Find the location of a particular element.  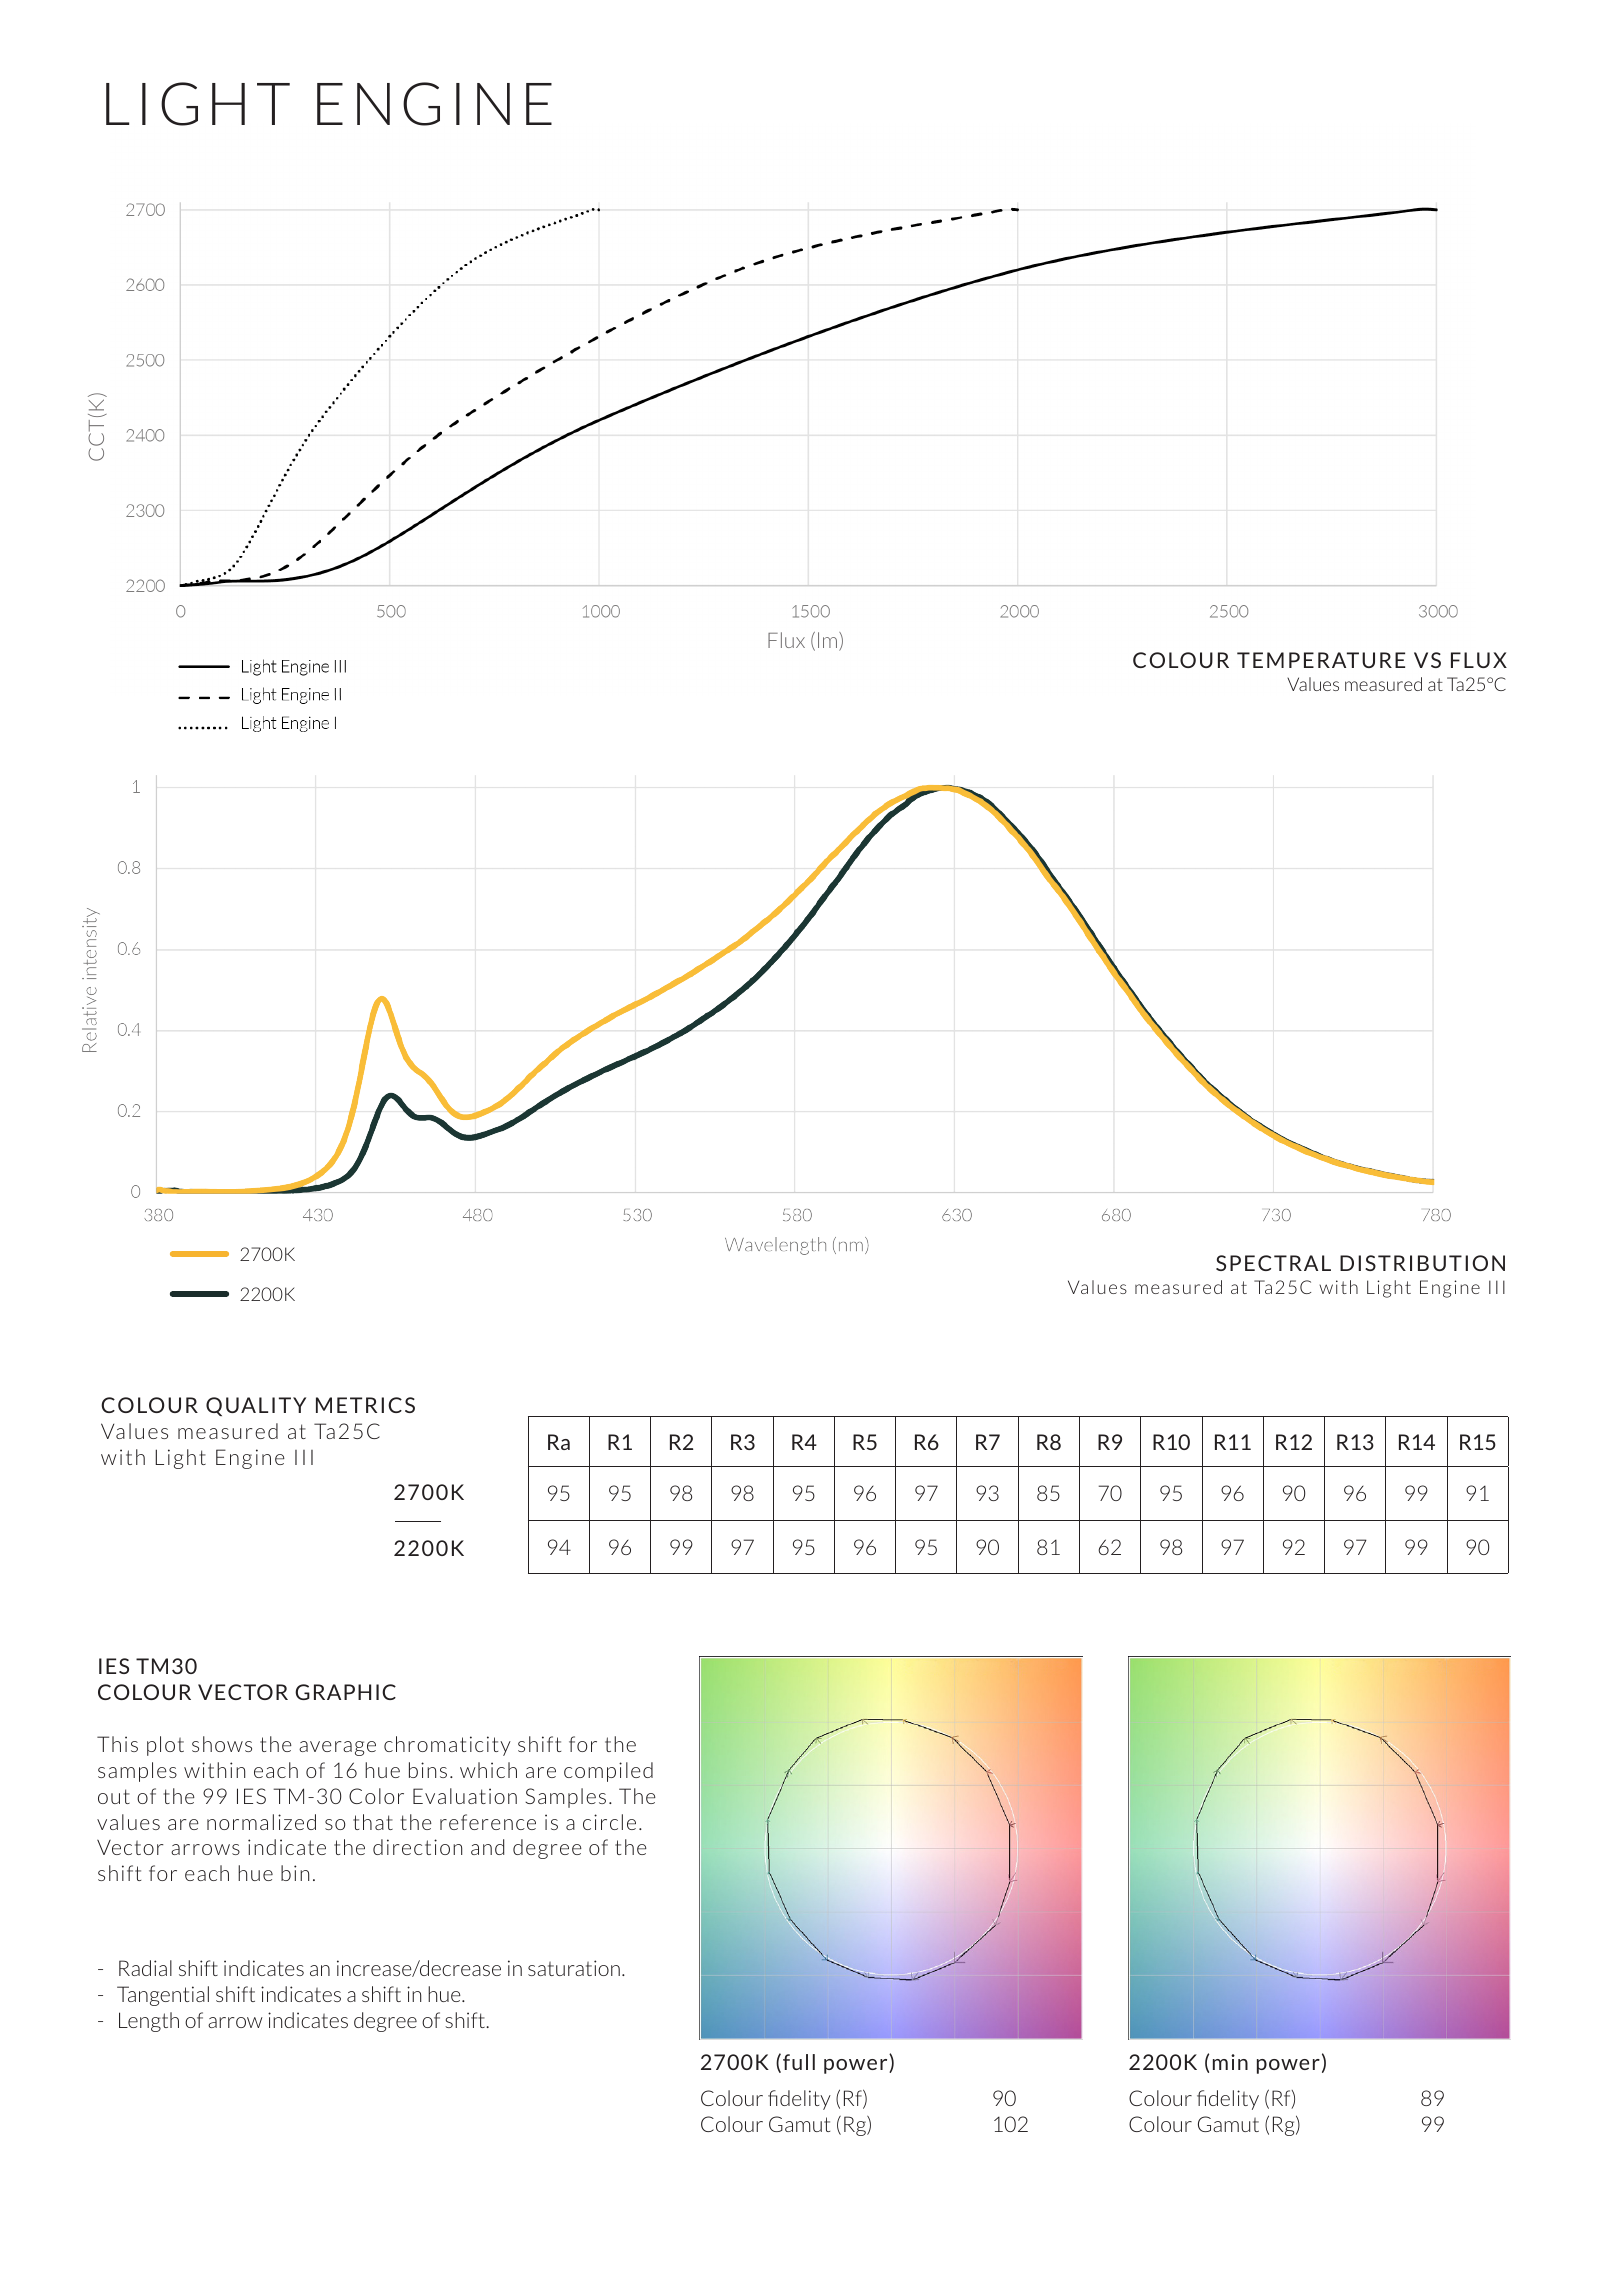

DISTRIBUTION is located at coordinates (1422, 1263).
